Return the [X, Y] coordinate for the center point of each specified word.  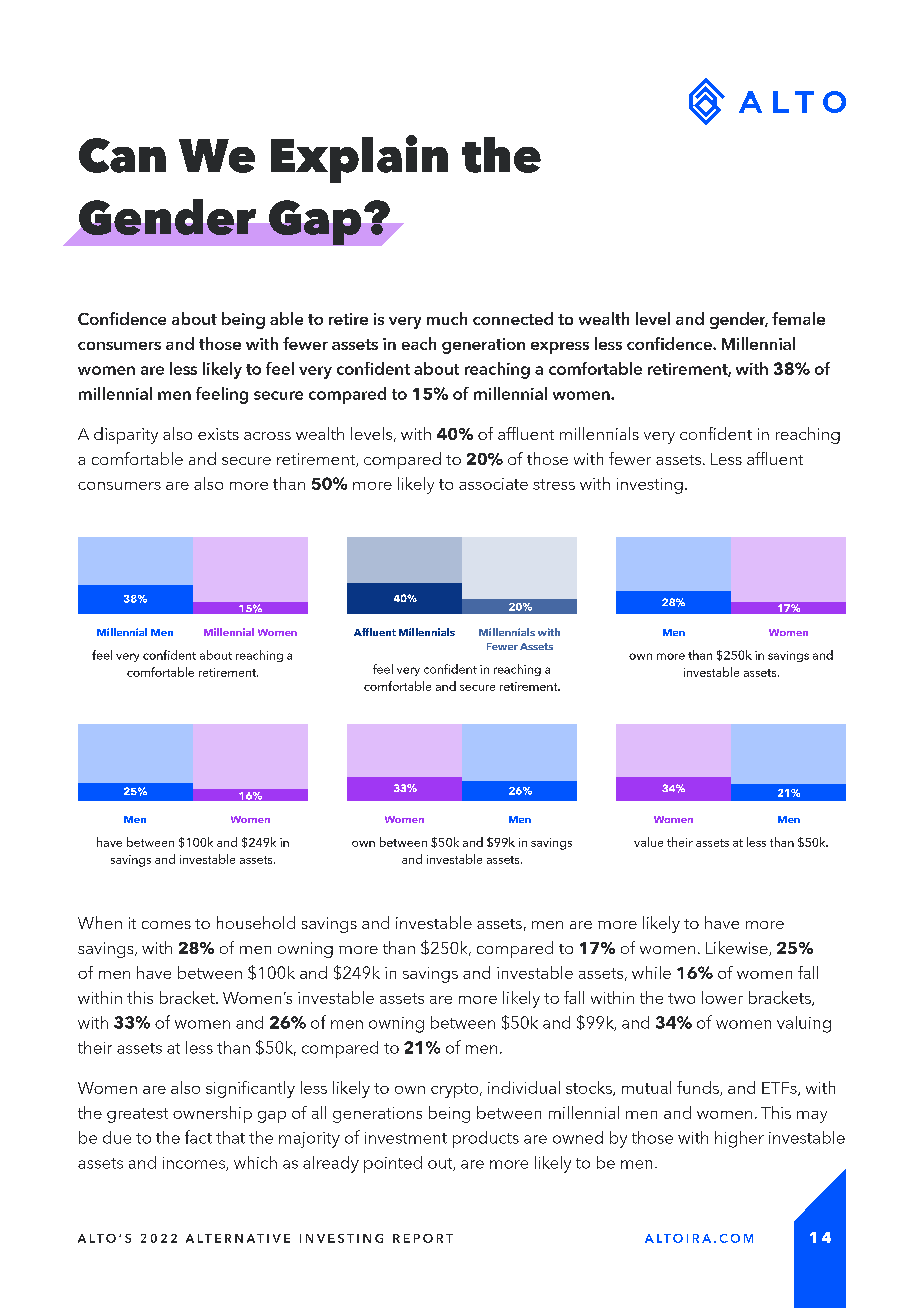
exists [218, 434]
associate [493, 484]
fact [198, 1137]
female [798, 318]
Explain [359, 159]
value [648, 842]
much [447, 318]
